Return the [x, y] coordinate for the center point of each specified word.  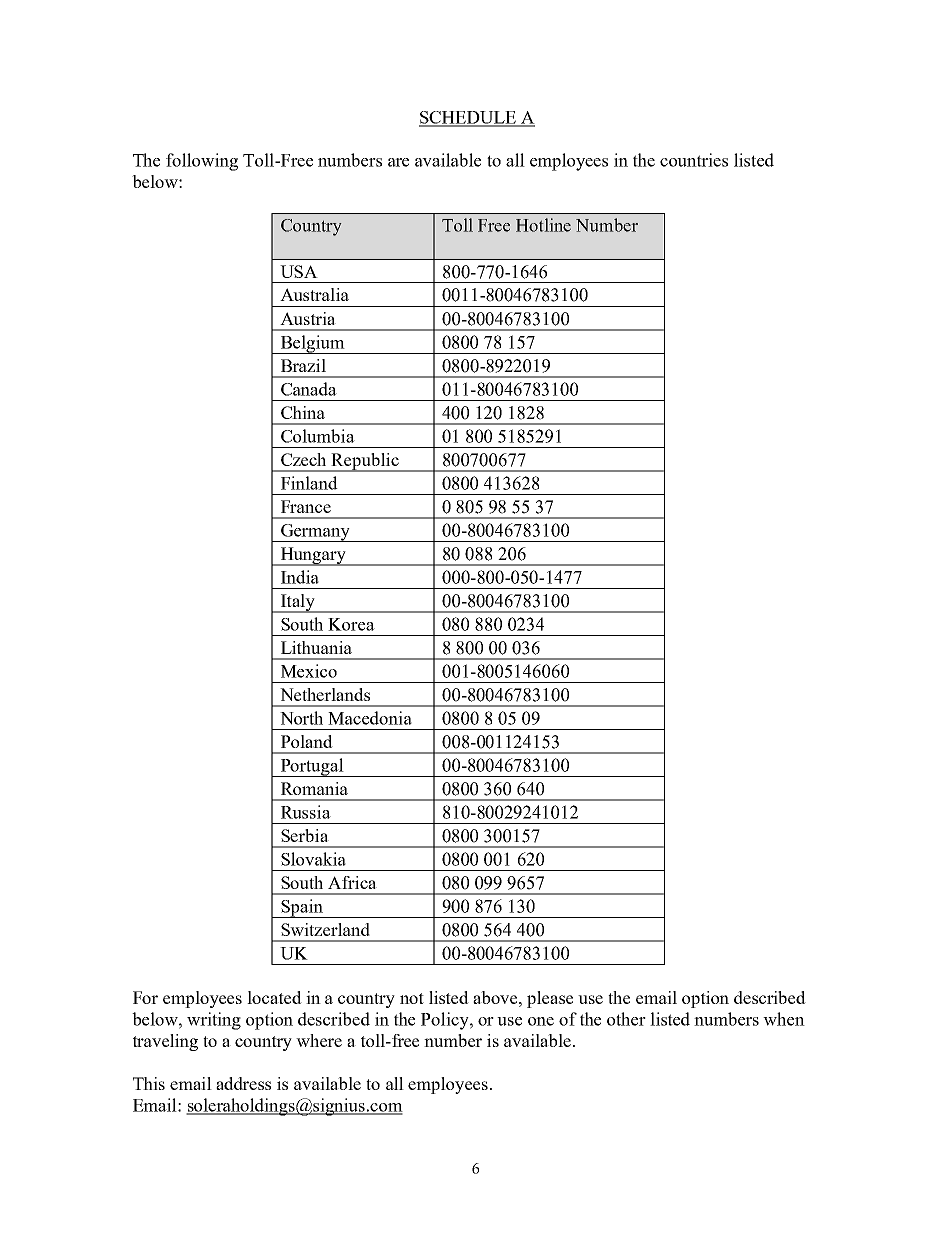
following [202, 162]
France [306, 506]
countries [694, 160]
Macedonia [370, 718]
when [784, 1019]
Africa [352, 882]
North [301, 718]
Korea [351, 624]
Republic [365, 462]
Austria [308, 318]
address [243, 1083]
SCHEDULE [468, 118]
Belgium [312, 344]
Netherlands [325, 694]
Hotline [543, 225]
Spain [302, 908]
